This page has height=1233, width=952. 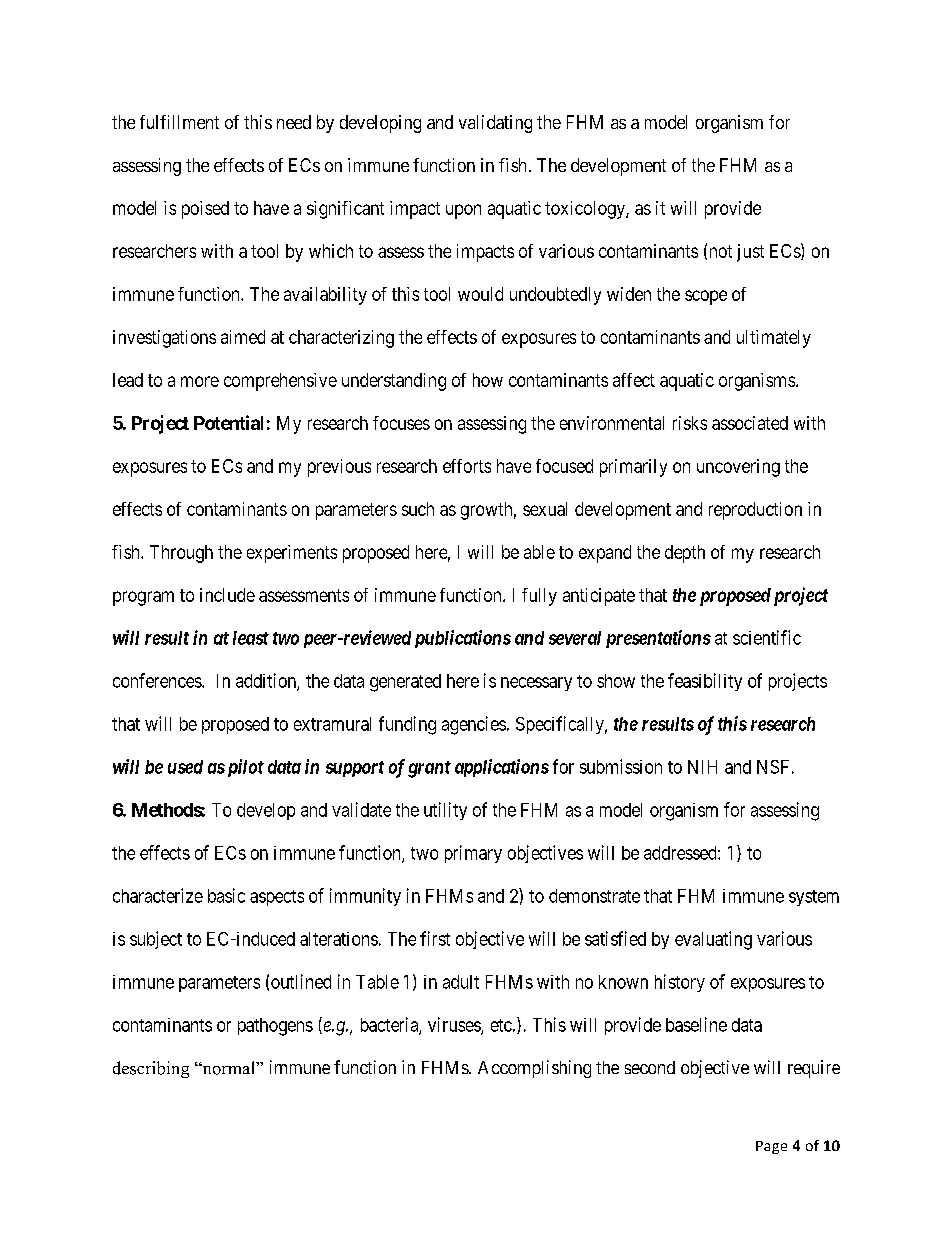 What do you see at coordinates (228, 422) in the page?
I see `Potential` at bounding box center [228, 422].
